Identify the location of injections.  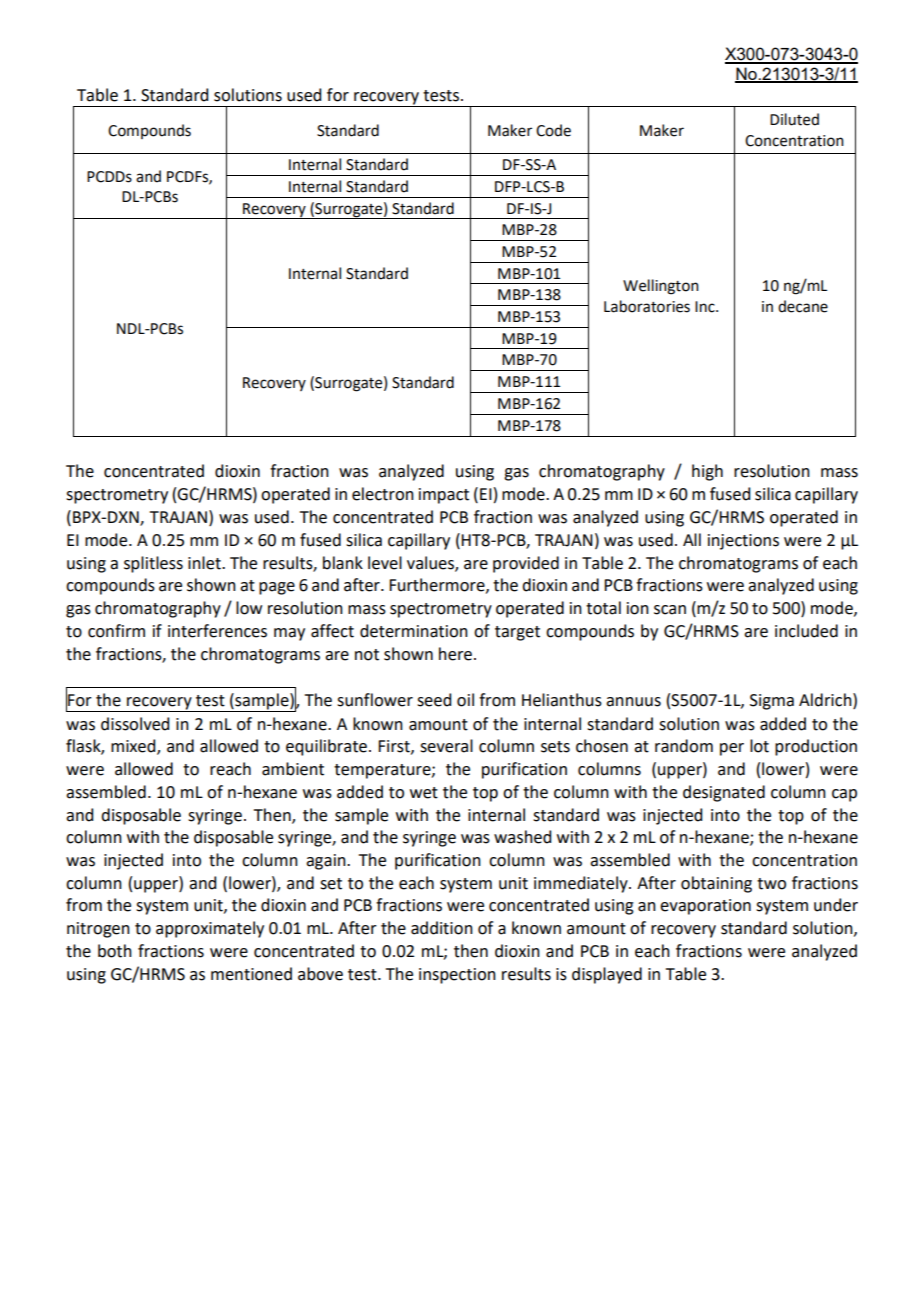
(743, 542).
